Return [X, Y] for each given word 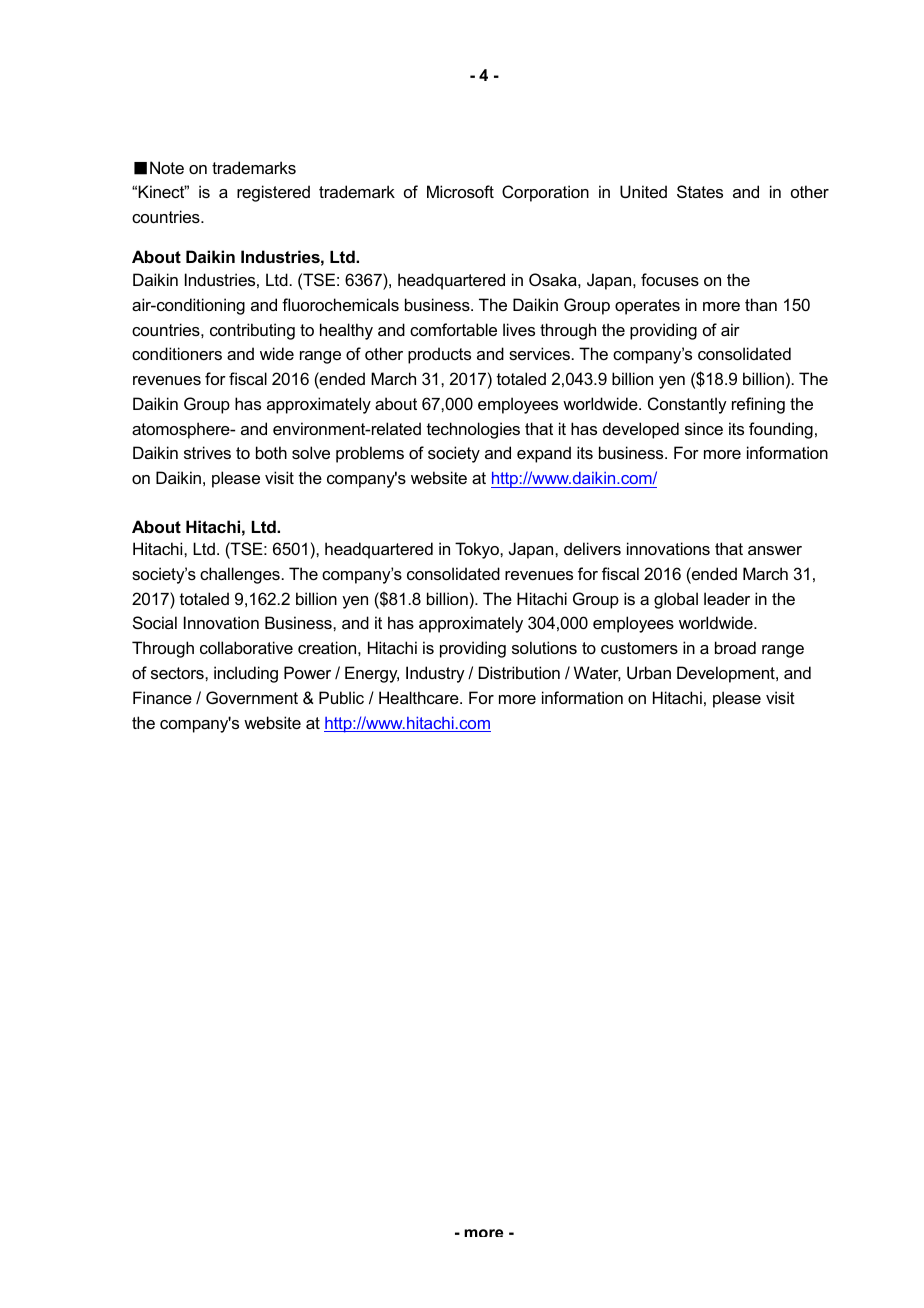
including [246, 674]
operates [647, 307]
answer [775, 550]
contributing [252, 331]
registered [273, 193]
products [439, 355]
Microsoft [460, 191]
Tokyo [478, 550]
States [700, 191]
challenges [240, 575]
